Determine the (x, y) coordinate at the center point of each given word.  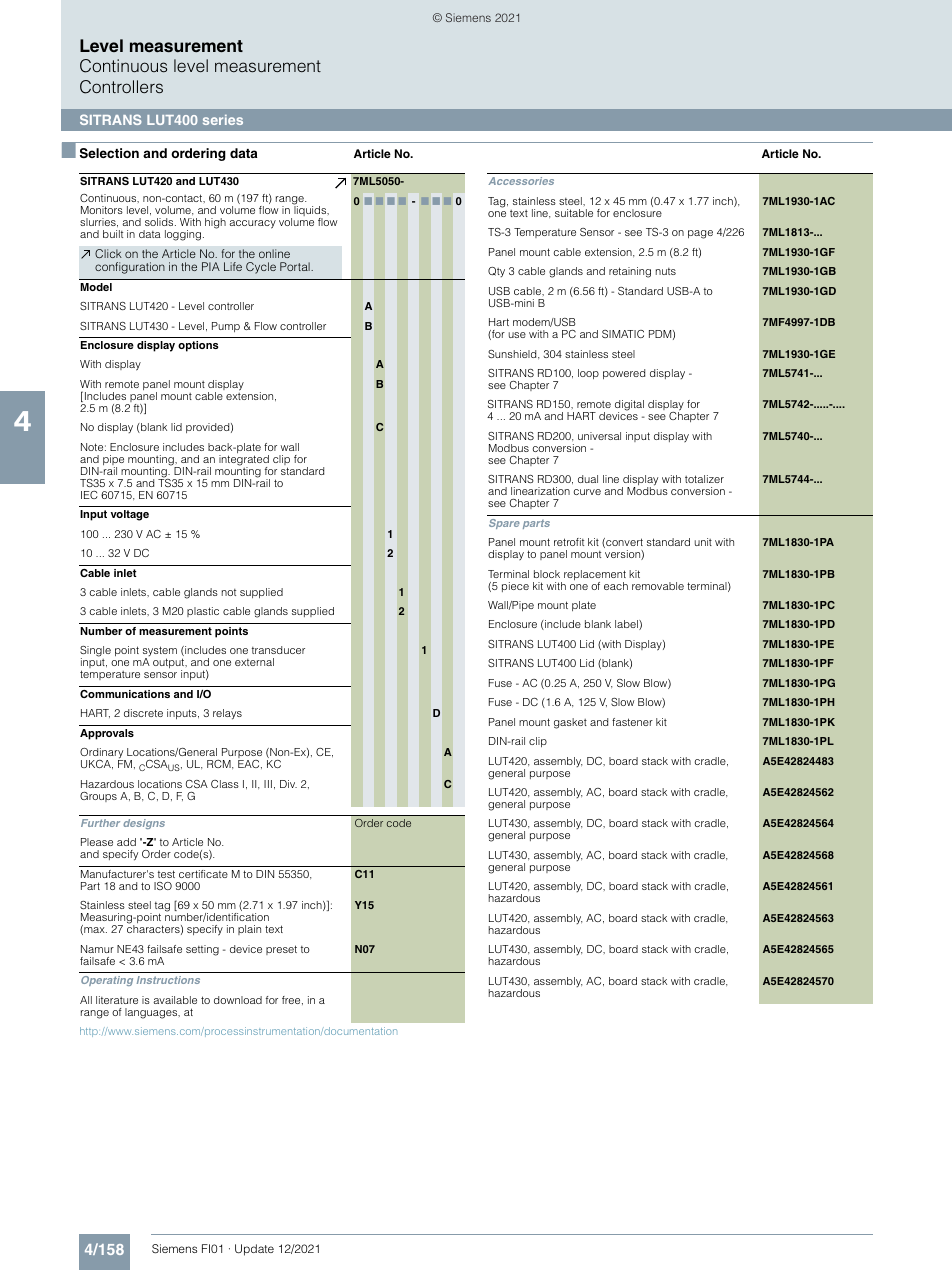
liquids (311, 211)
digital (629, 406)
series (223, 120)
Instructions (168, 980)
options (198, 346)
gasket (570, 723)
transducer (278, 650)
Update (254, 1250)
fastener (632, 722)
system (160, 653)
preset (281, 950)
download (238, 1000)
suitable (574, 213)
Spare (504, 524)
